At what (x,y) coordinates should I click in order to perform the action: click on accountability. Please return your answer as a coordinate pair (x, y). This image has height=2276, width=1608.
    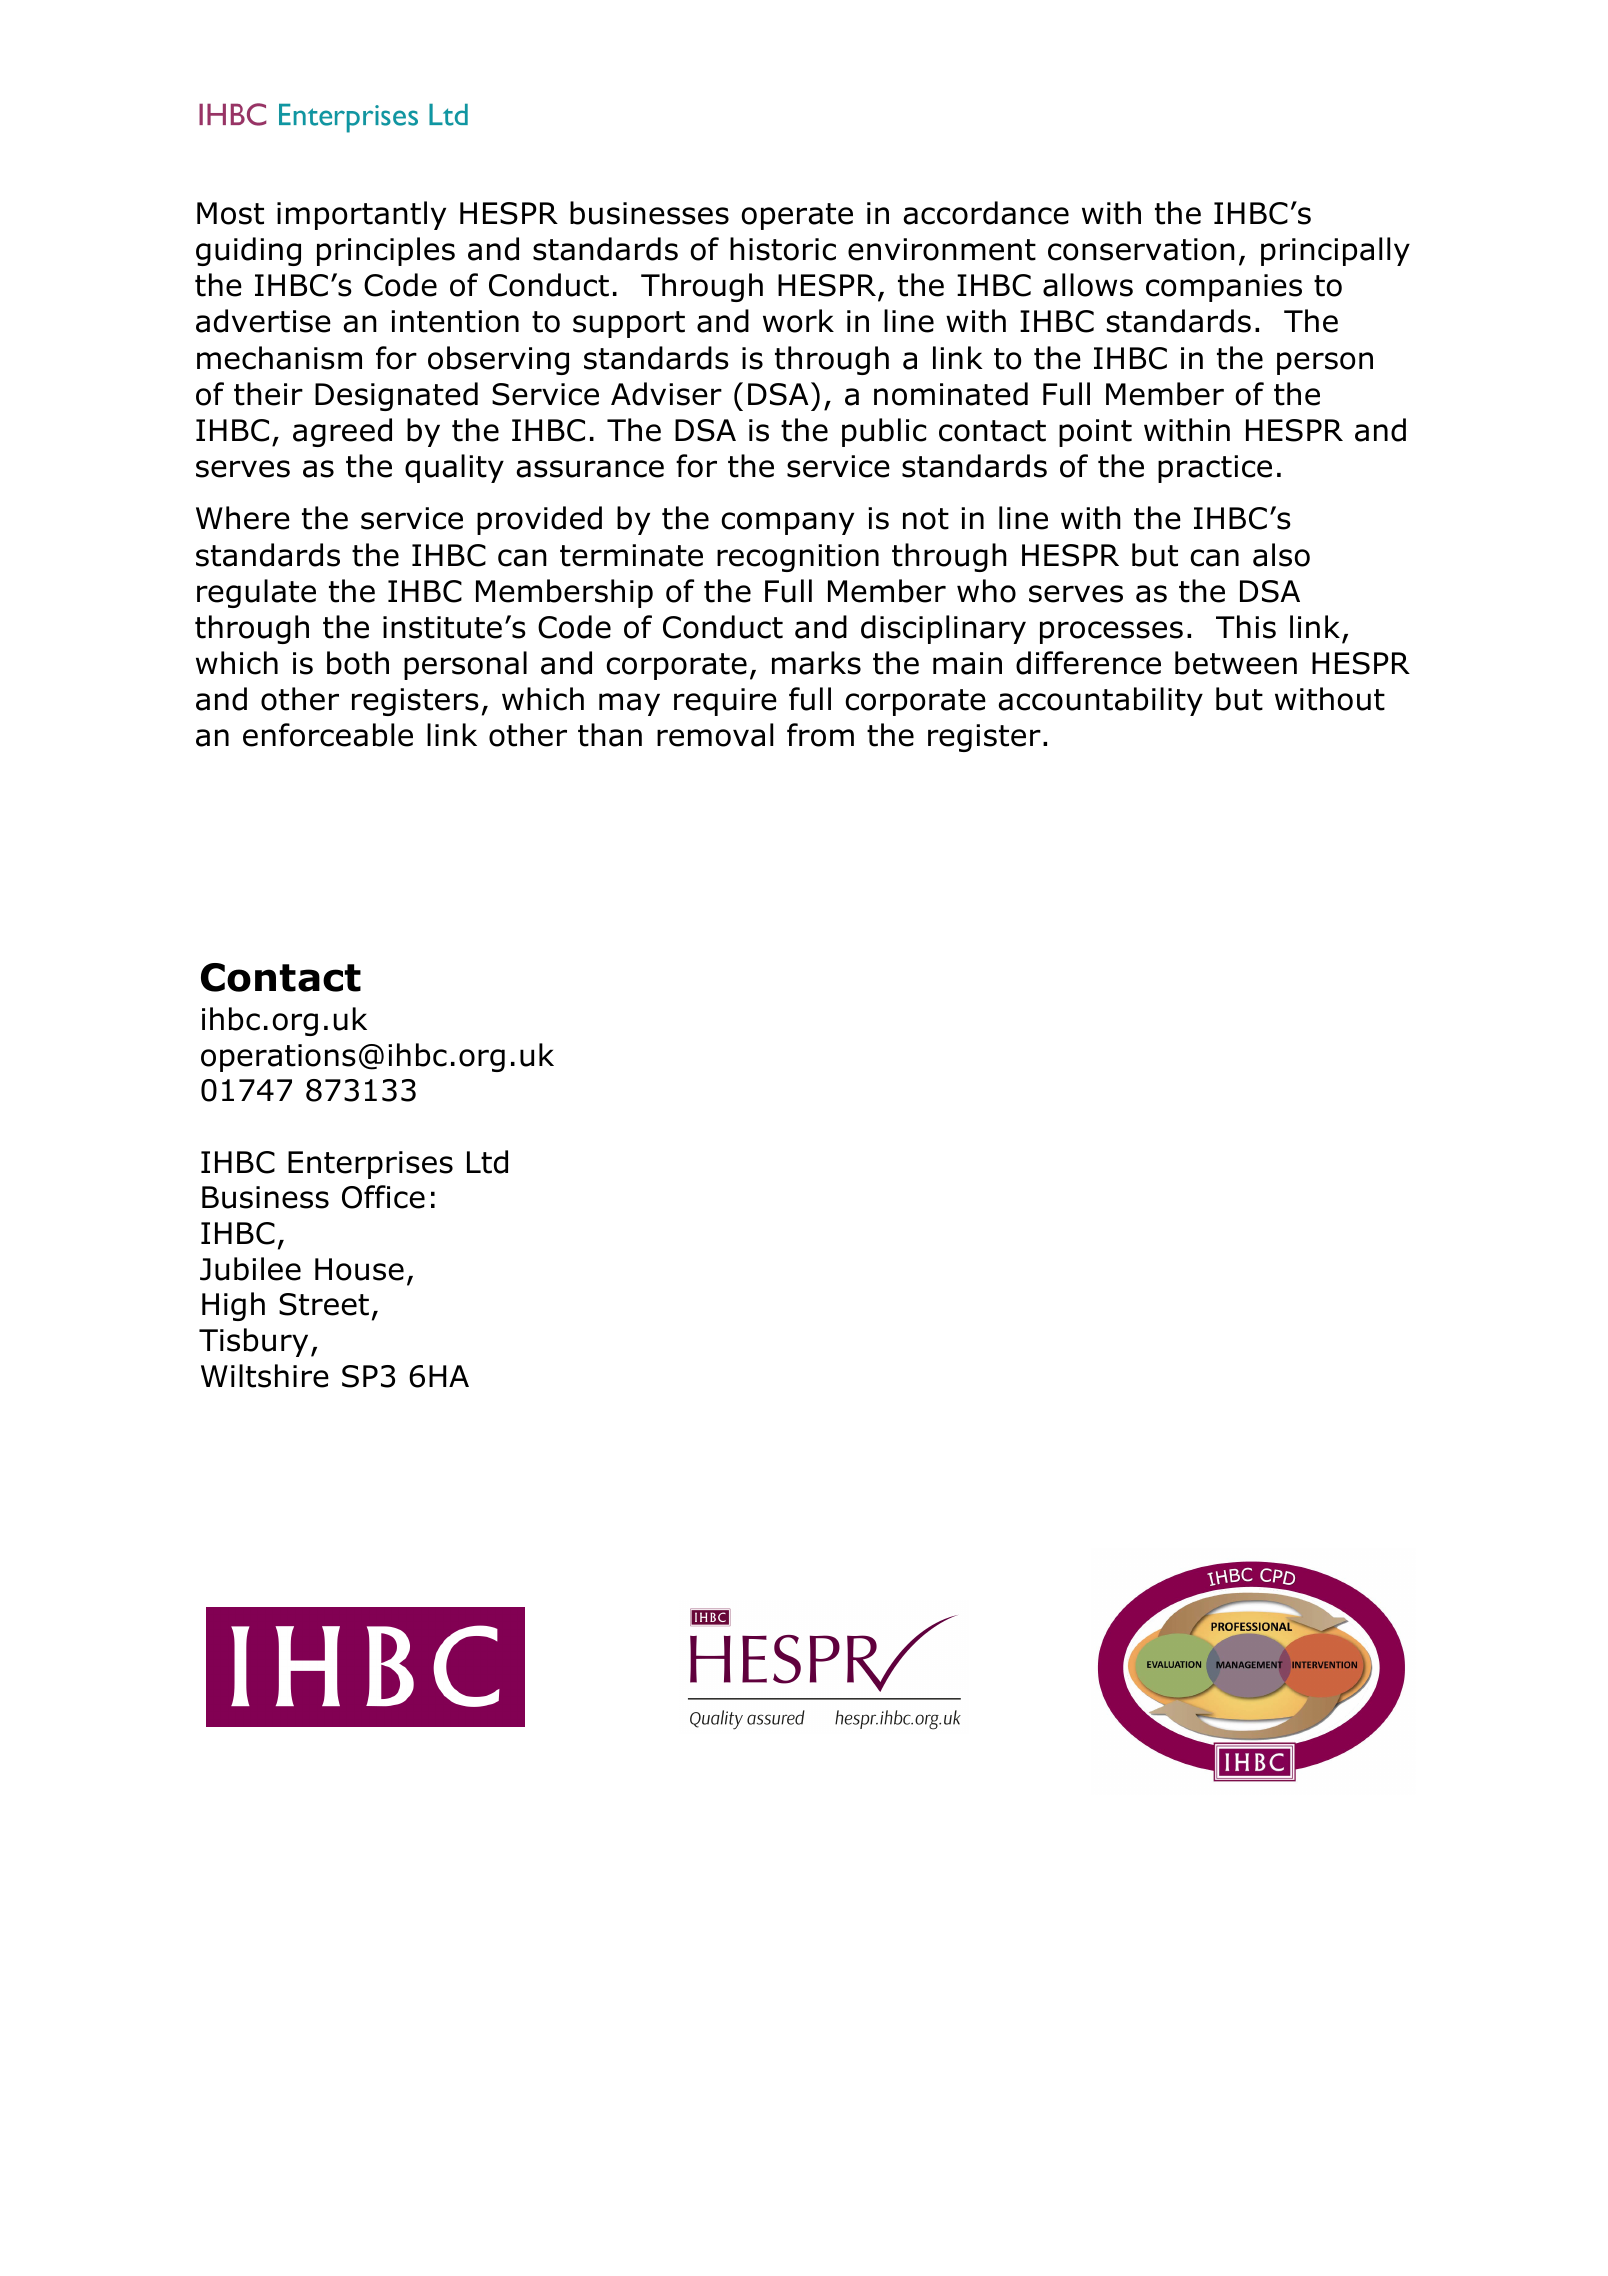
    Looking at the image, I should click on (1100, 701).
